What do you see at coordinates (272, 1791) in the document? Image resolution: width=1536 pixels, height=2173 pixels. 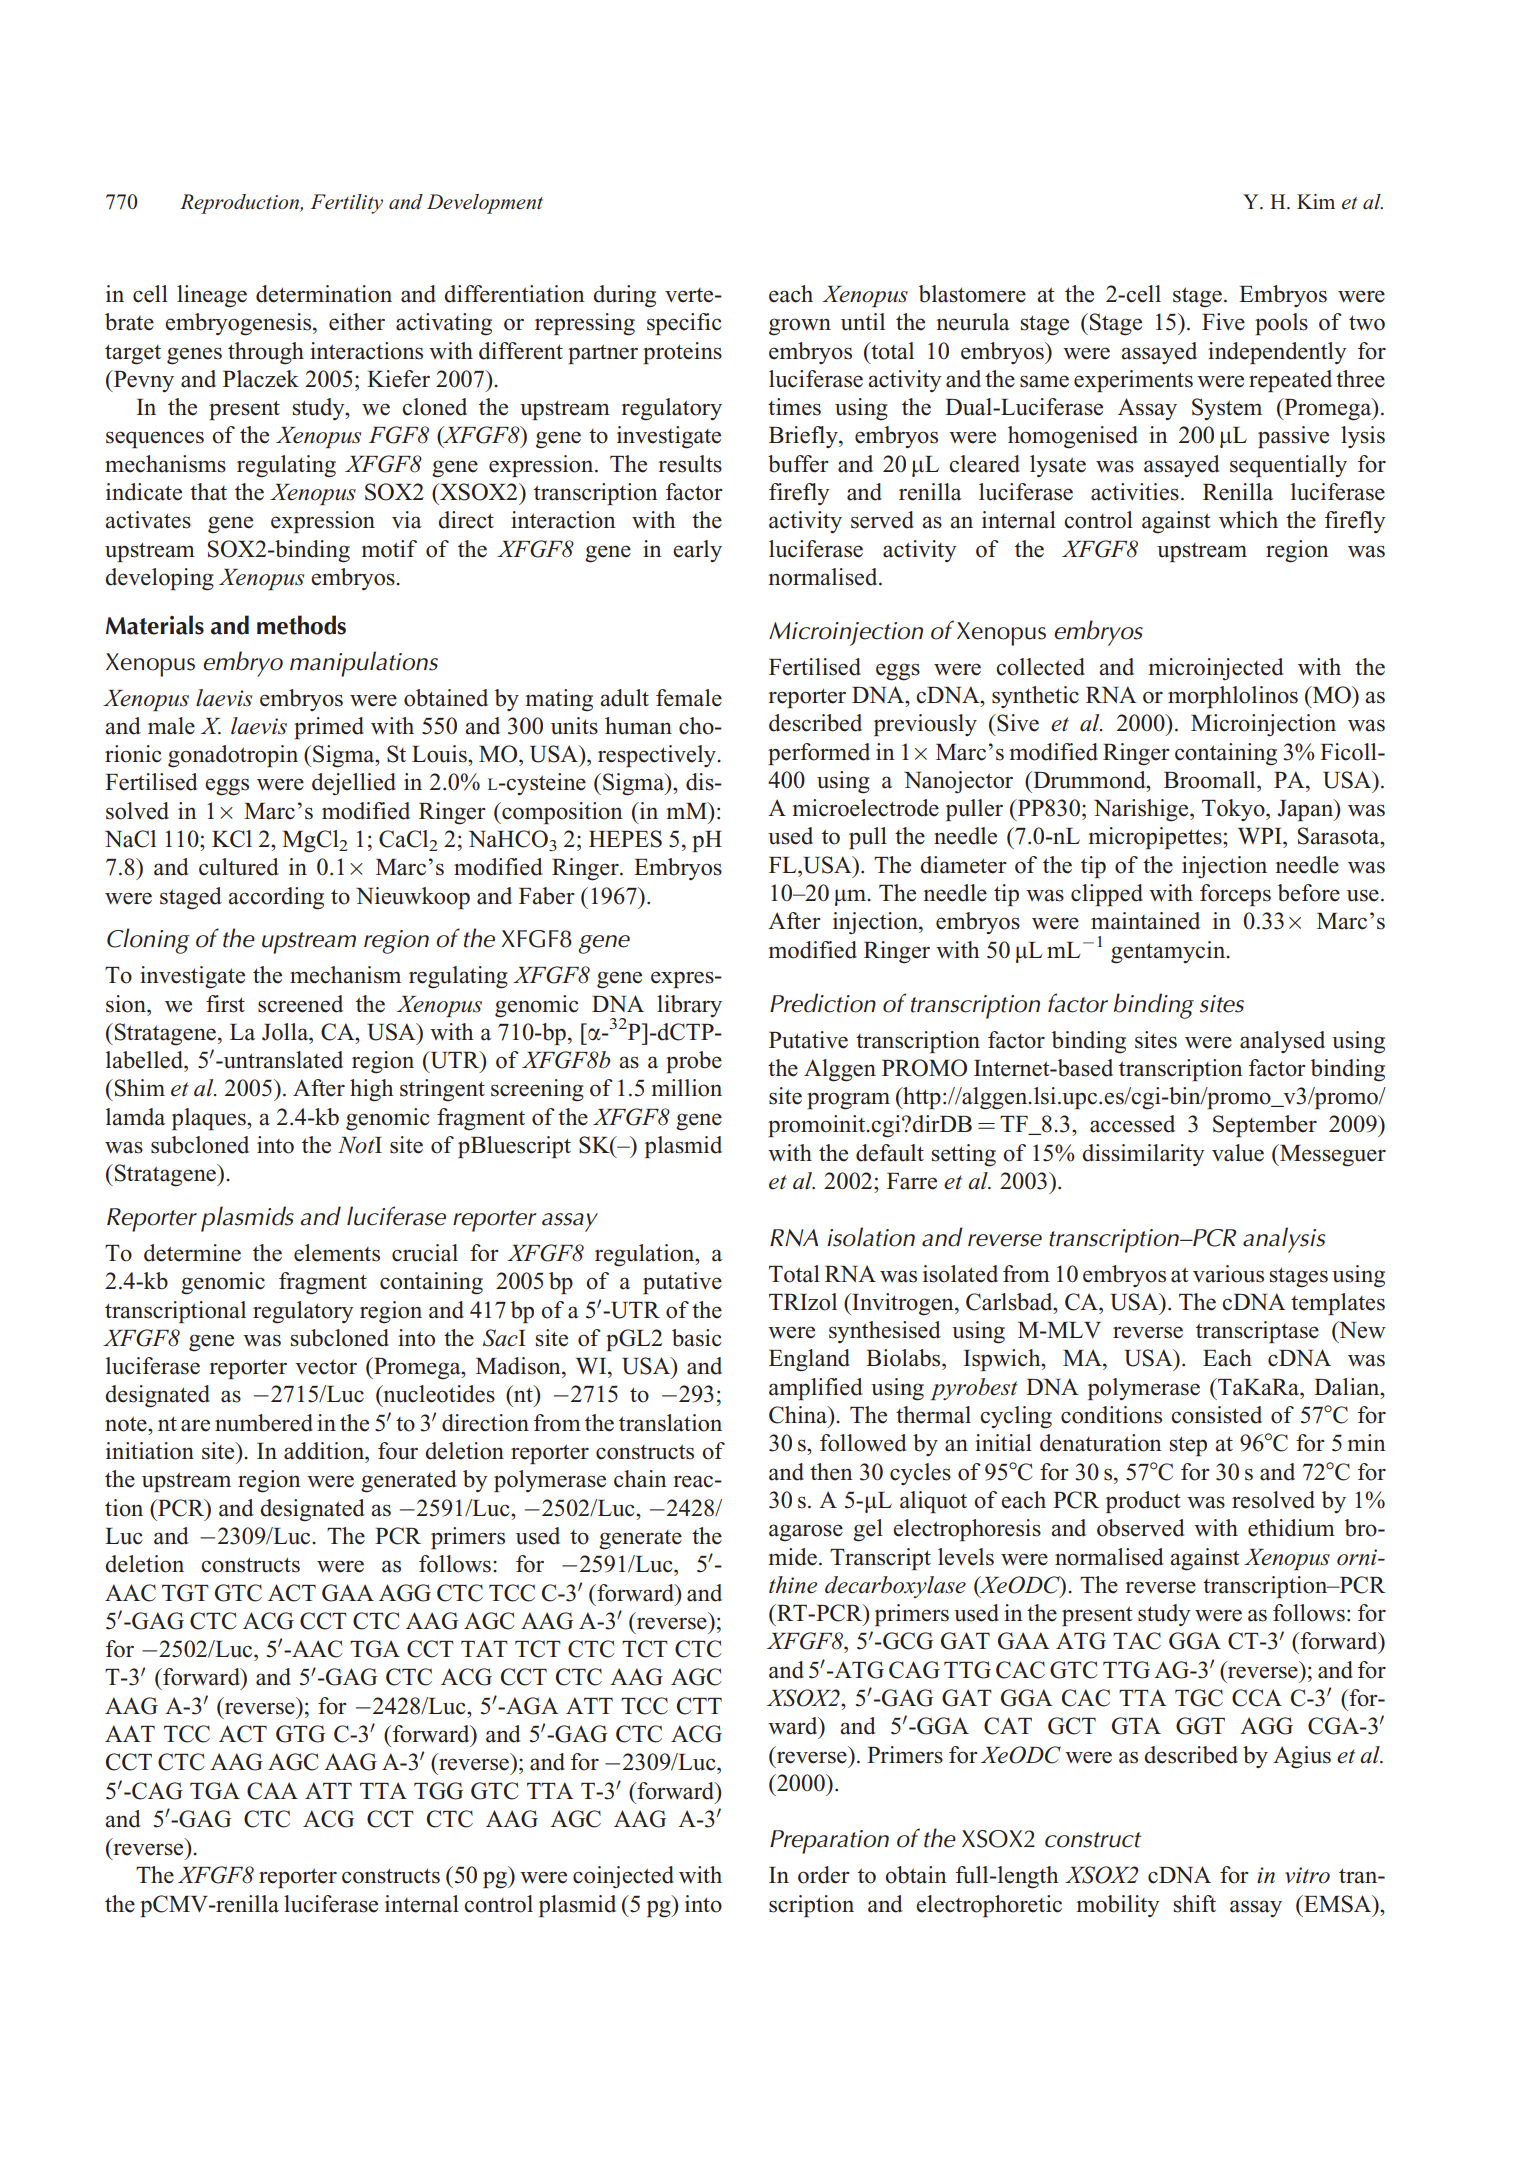 I see `CAA` at bounding box center [272, 1791].
